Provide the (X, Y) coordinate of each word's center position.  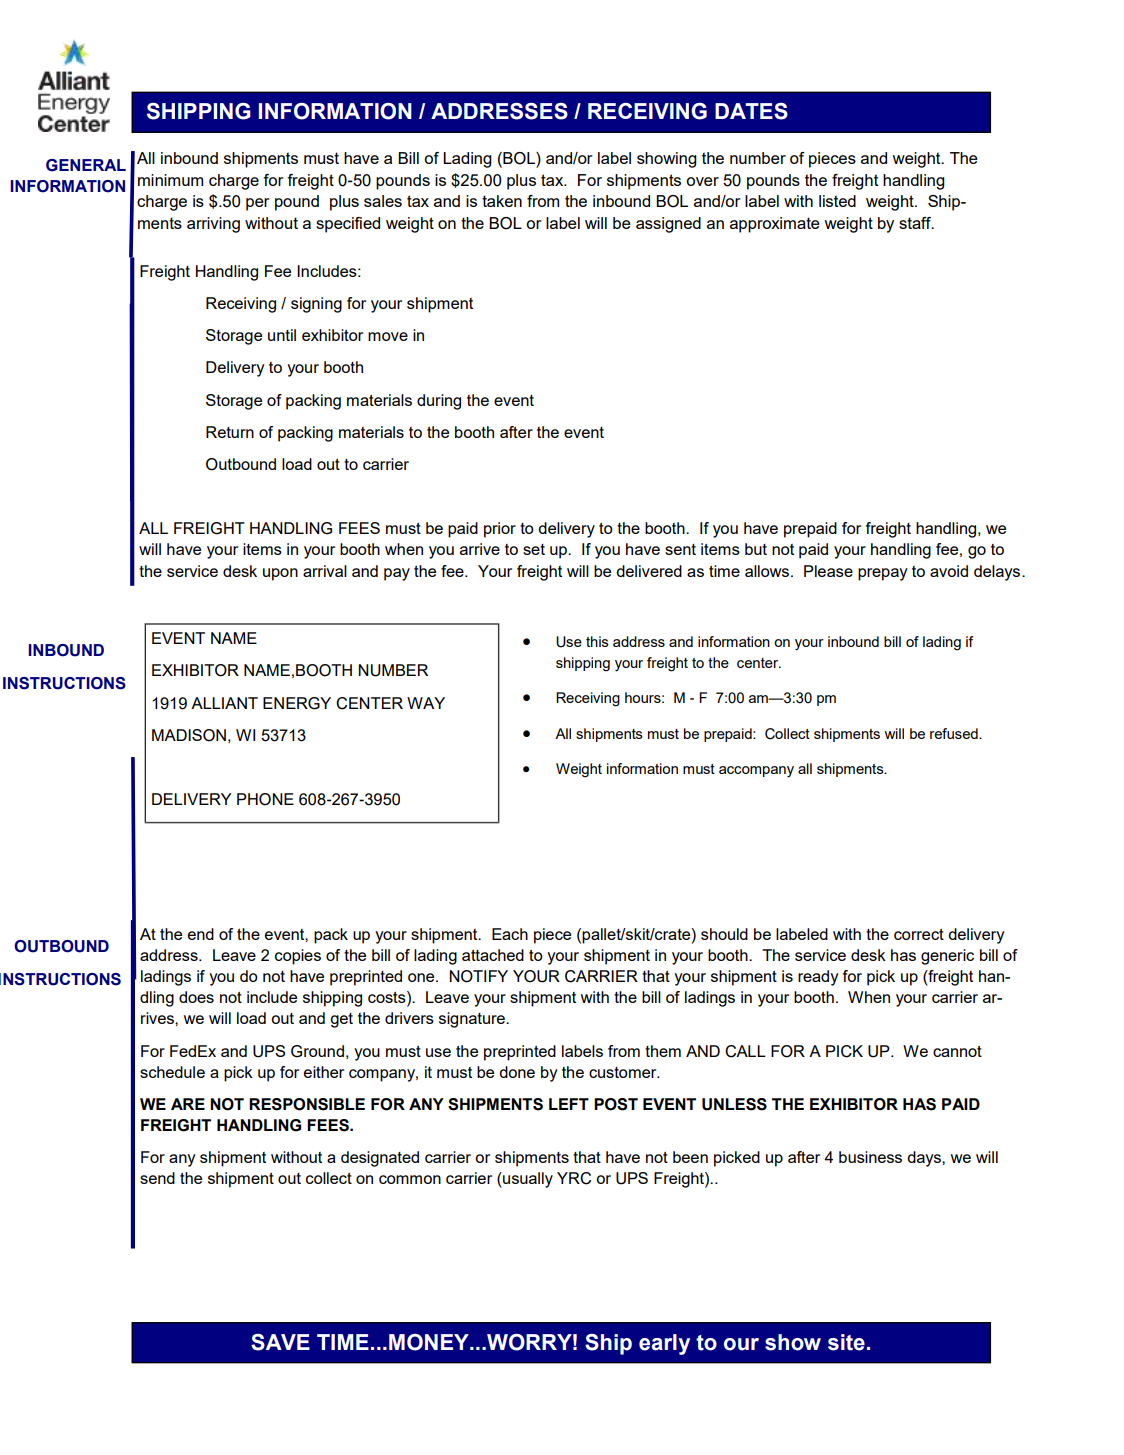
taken (502, 201)
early (664, 1344)
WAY (426, 703)
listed (837, 201)
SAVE (280, 1342)
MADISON (189, 735)
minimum (170, 180)
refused (955, 733)
